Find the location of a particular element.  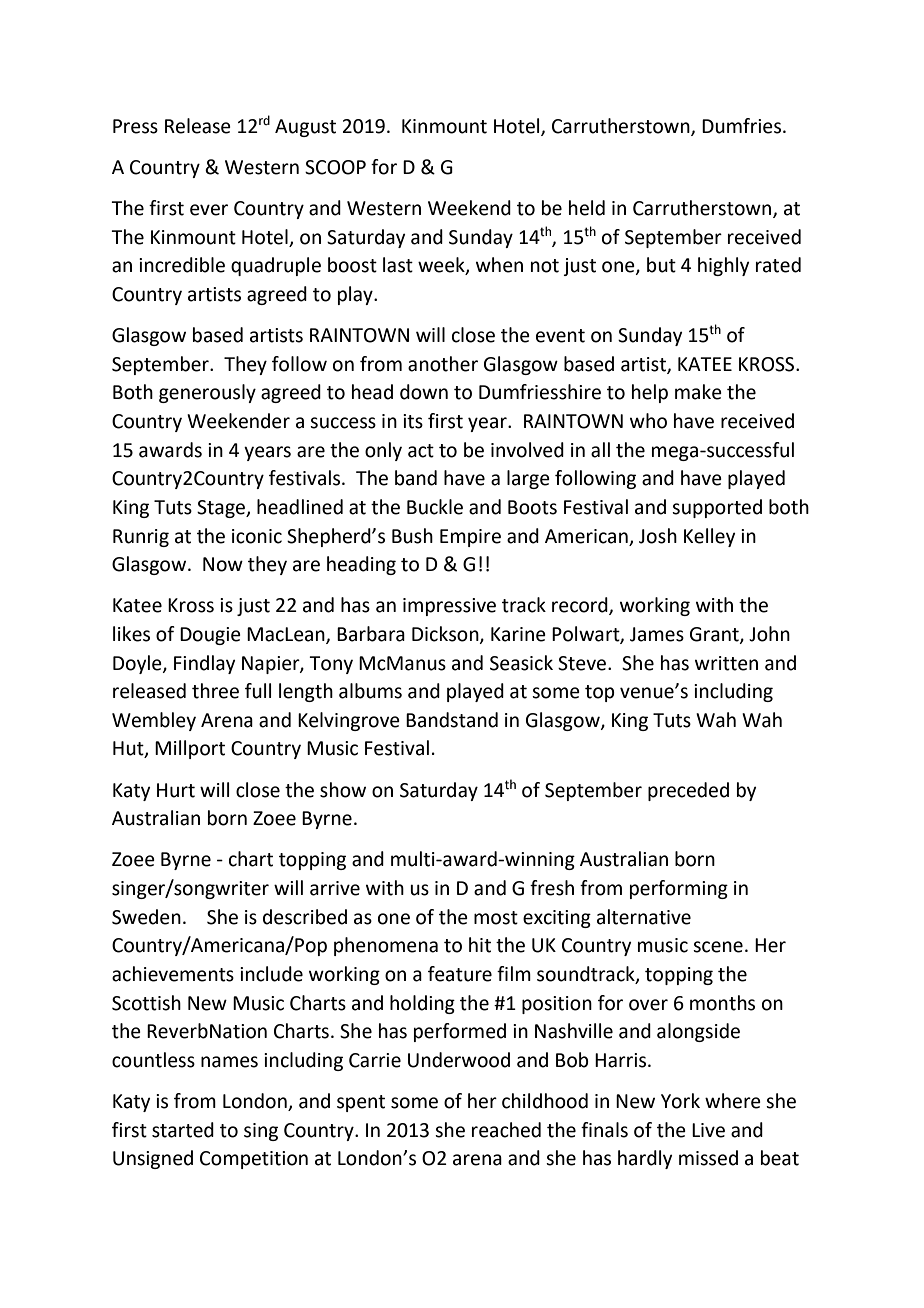

started is located at coordinates (183, 1130).
